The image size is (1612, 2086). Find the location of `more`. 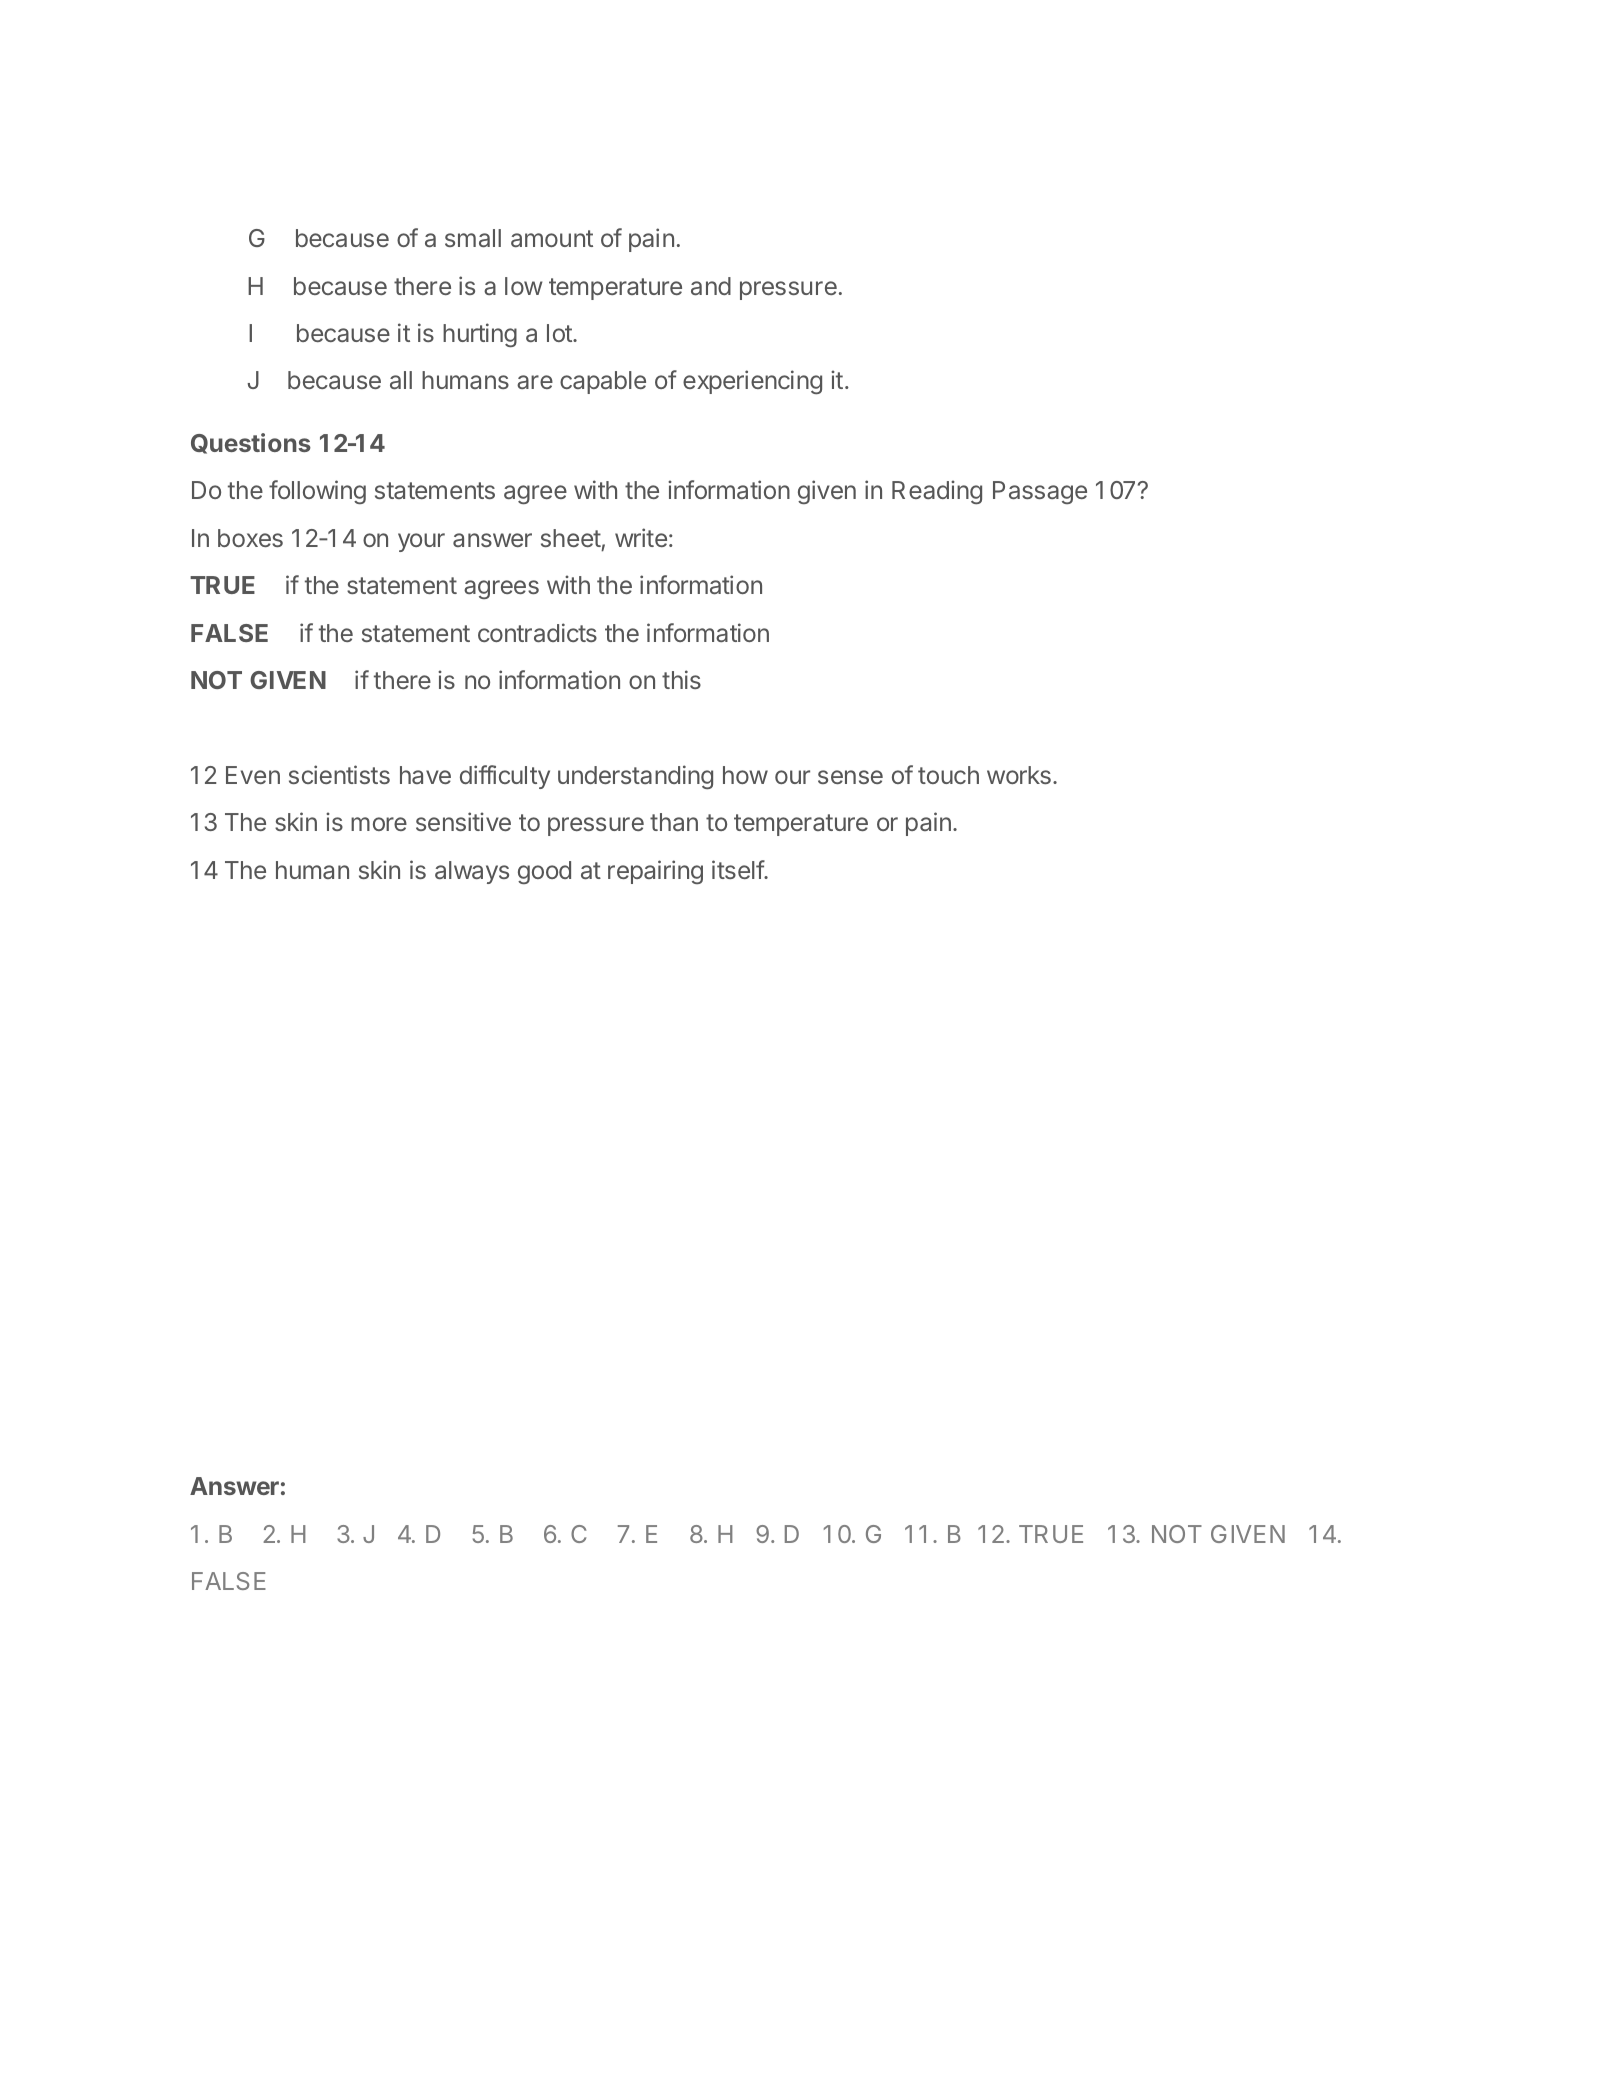

more is located at coordinates (379, 824).
